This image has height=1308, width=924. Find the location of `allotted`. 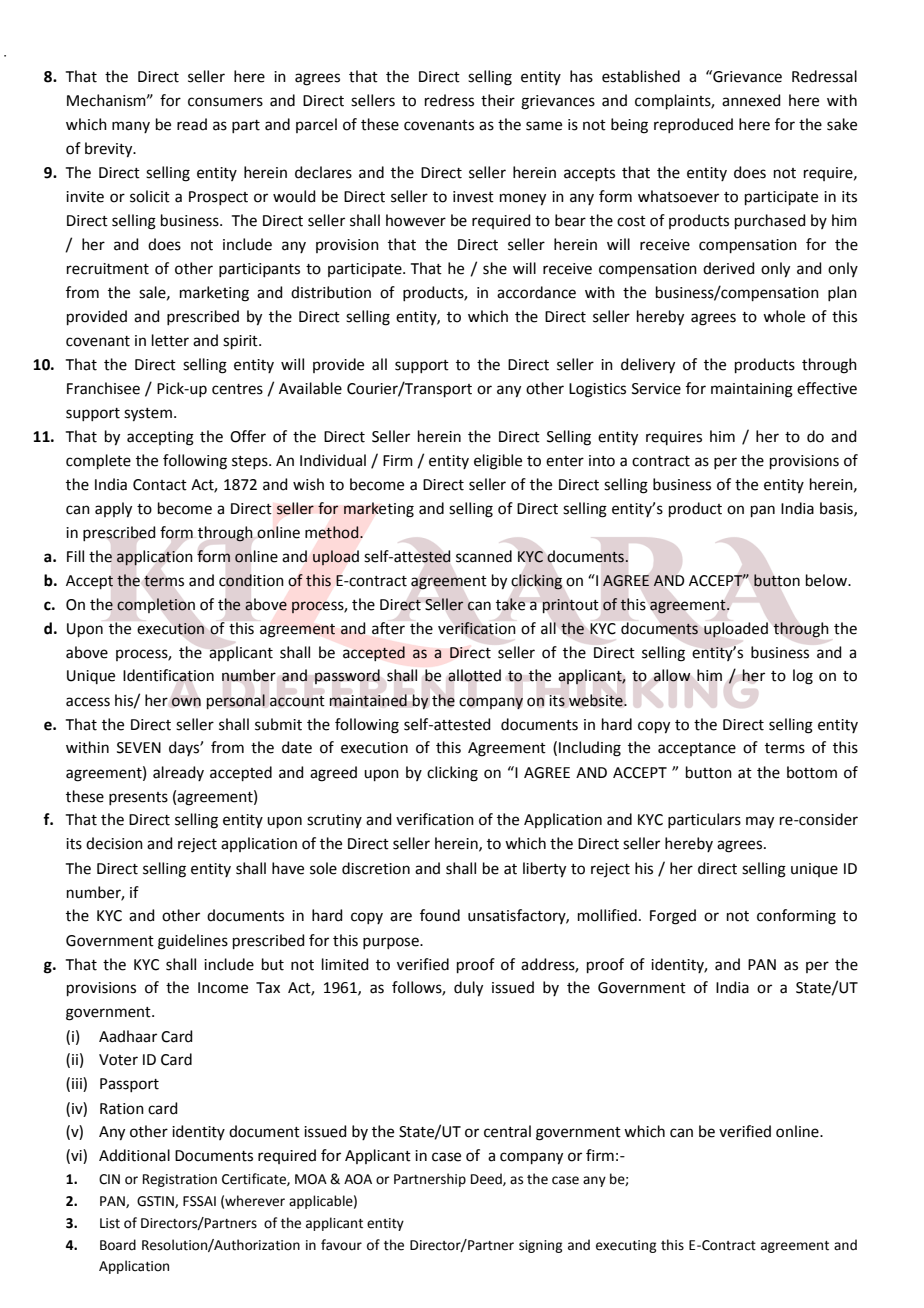

allotted is located at coordinates (474, 675).
